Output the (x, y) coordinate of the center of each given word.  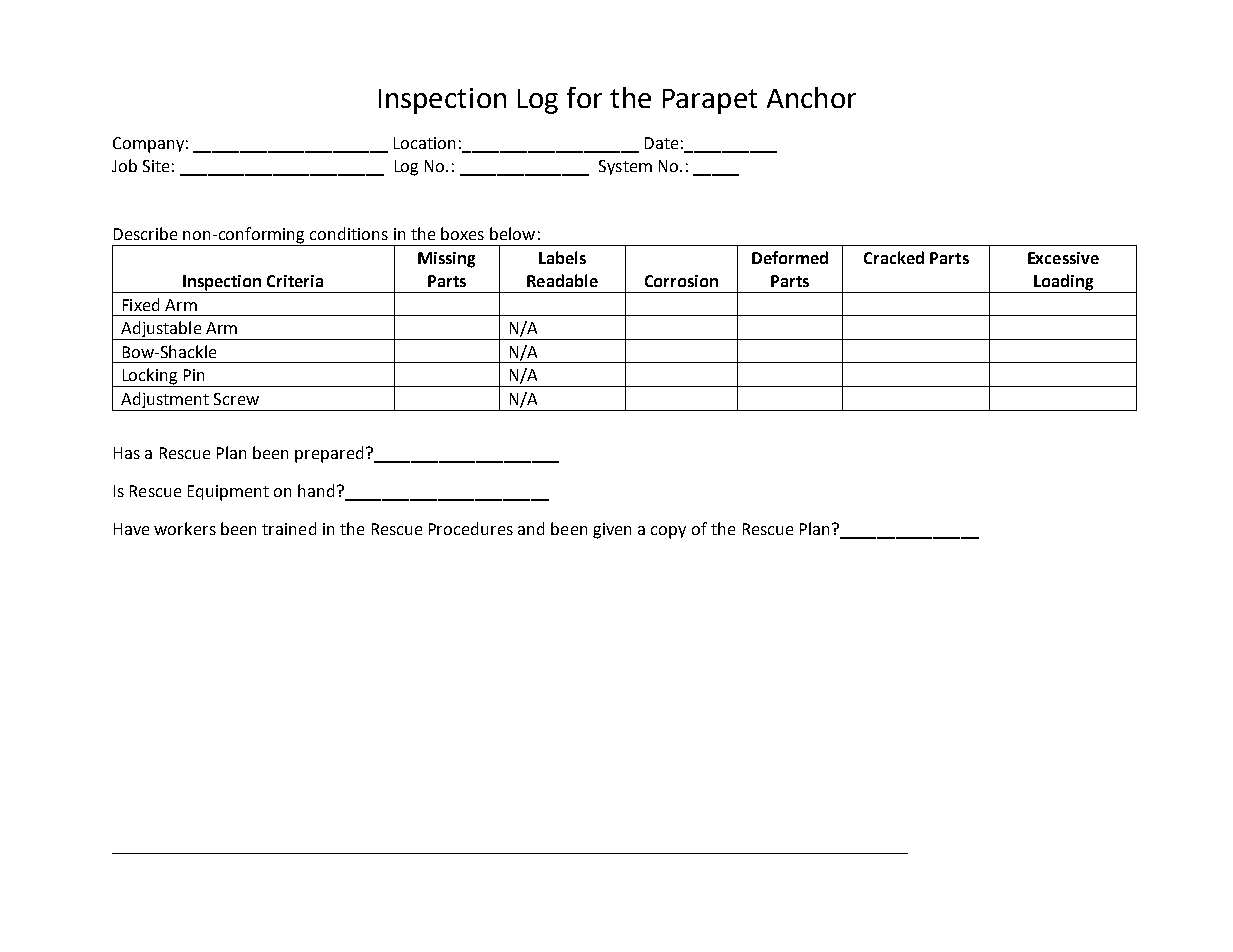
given (612, 531)
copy (668, 532)
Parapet (710, 101)
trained (289, 528)
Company (148, 145)
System (625, 167)
